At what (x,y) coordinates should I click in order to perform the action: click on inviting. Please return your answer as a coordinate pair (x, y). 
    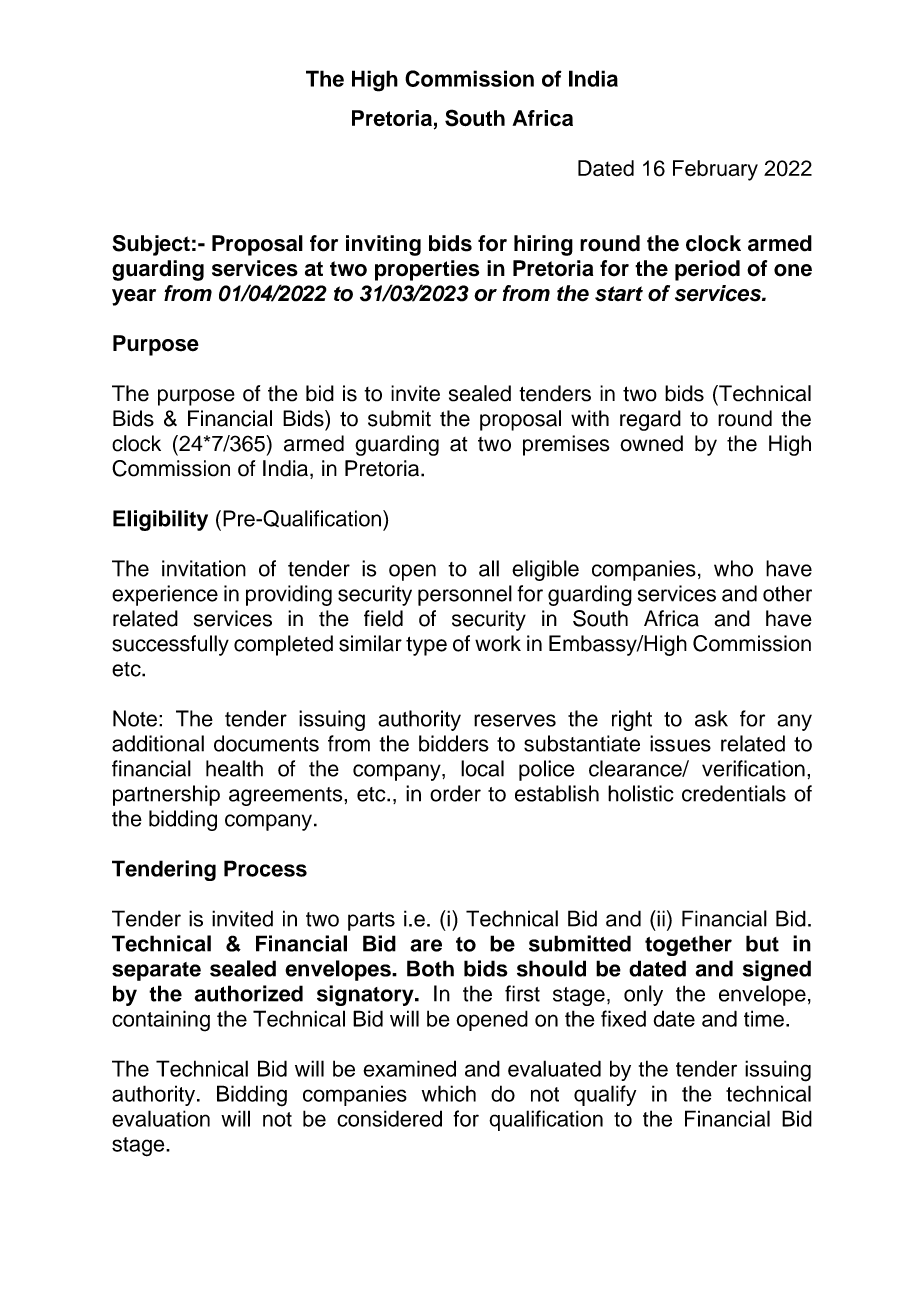
    Looking at the image, I should click on (383, 245).
